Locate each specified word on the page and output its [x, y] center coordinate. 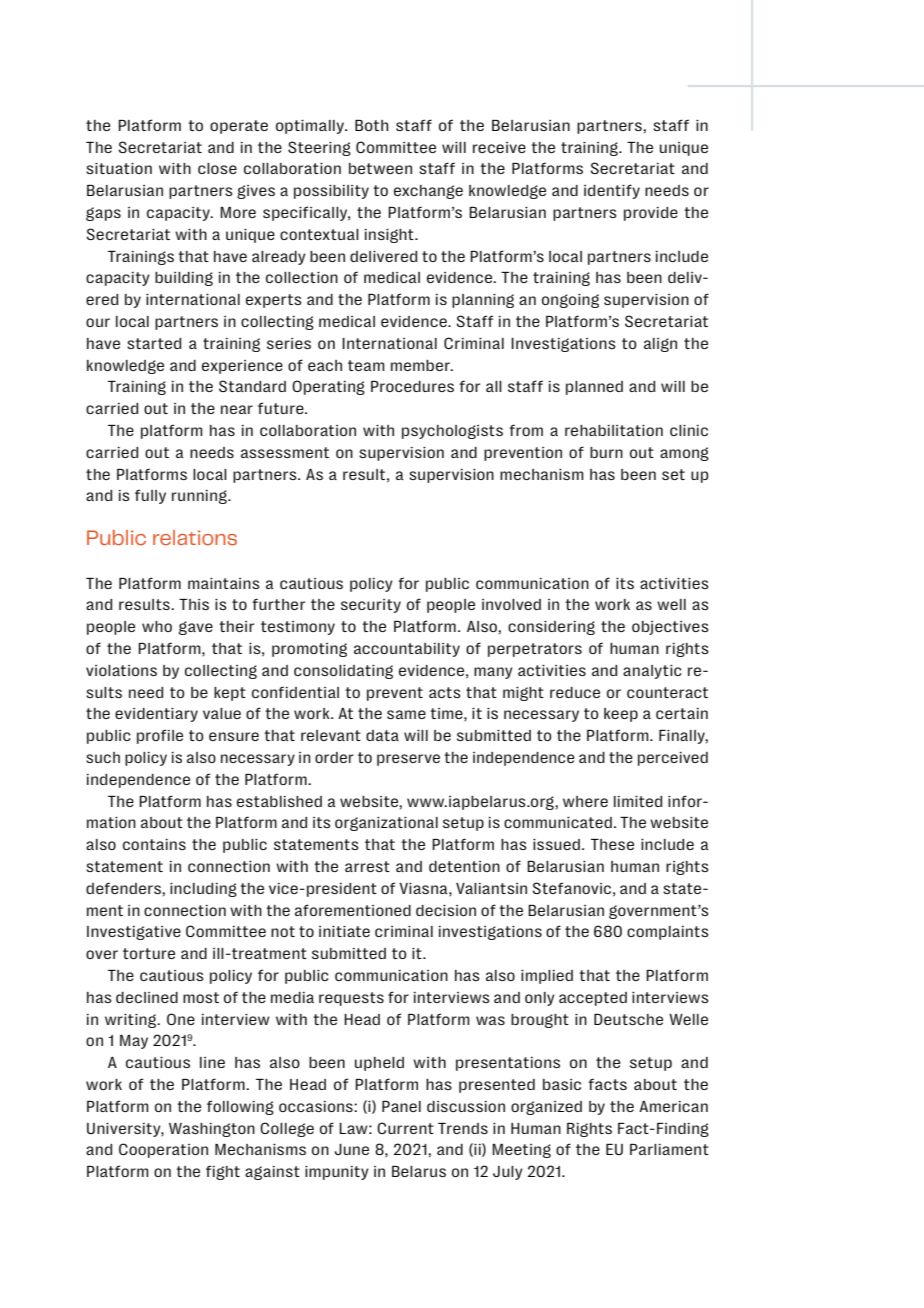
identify [612, 191]
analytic [652, 672]
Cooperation [163, 1150]
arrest [367, 866]
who [157, 626]
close [217, 168]
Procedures [412, 386]
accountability [407, 650]
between [380, 168]
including [203, 890]
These [612, 844]
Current [405, 1128]
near [237, 409]
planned [594, 388]
